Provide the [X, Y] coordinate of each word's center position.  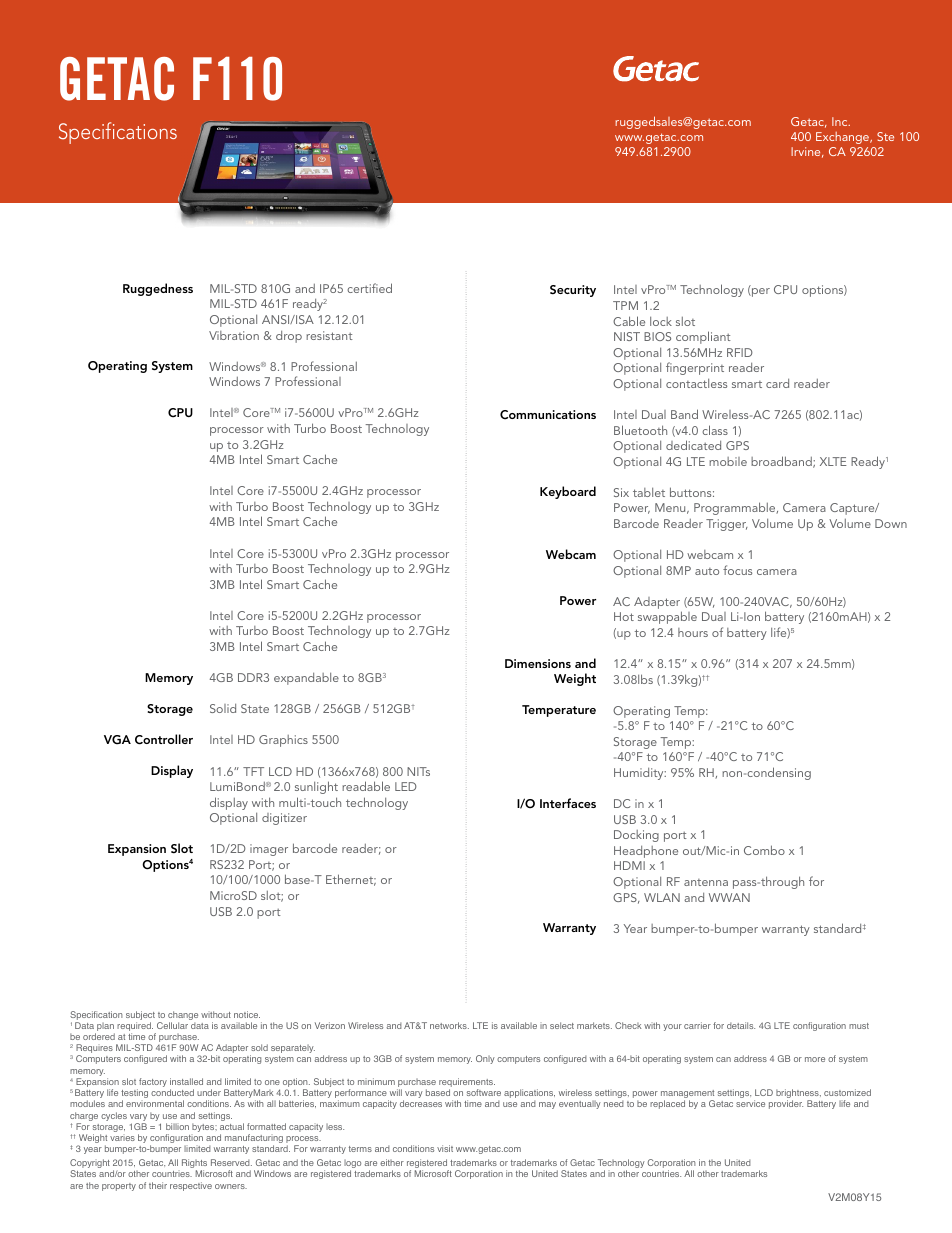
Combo [764, 850]
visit [445, 1148]
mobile [728, 461]
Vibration [234, 335]
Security [573, 291]
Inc [841, 121]
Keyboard [568, 492]
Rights [194, 1165]
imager [269, 850]
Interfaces [568, 803]
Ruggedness [158, 289]
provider [786, 1104]
